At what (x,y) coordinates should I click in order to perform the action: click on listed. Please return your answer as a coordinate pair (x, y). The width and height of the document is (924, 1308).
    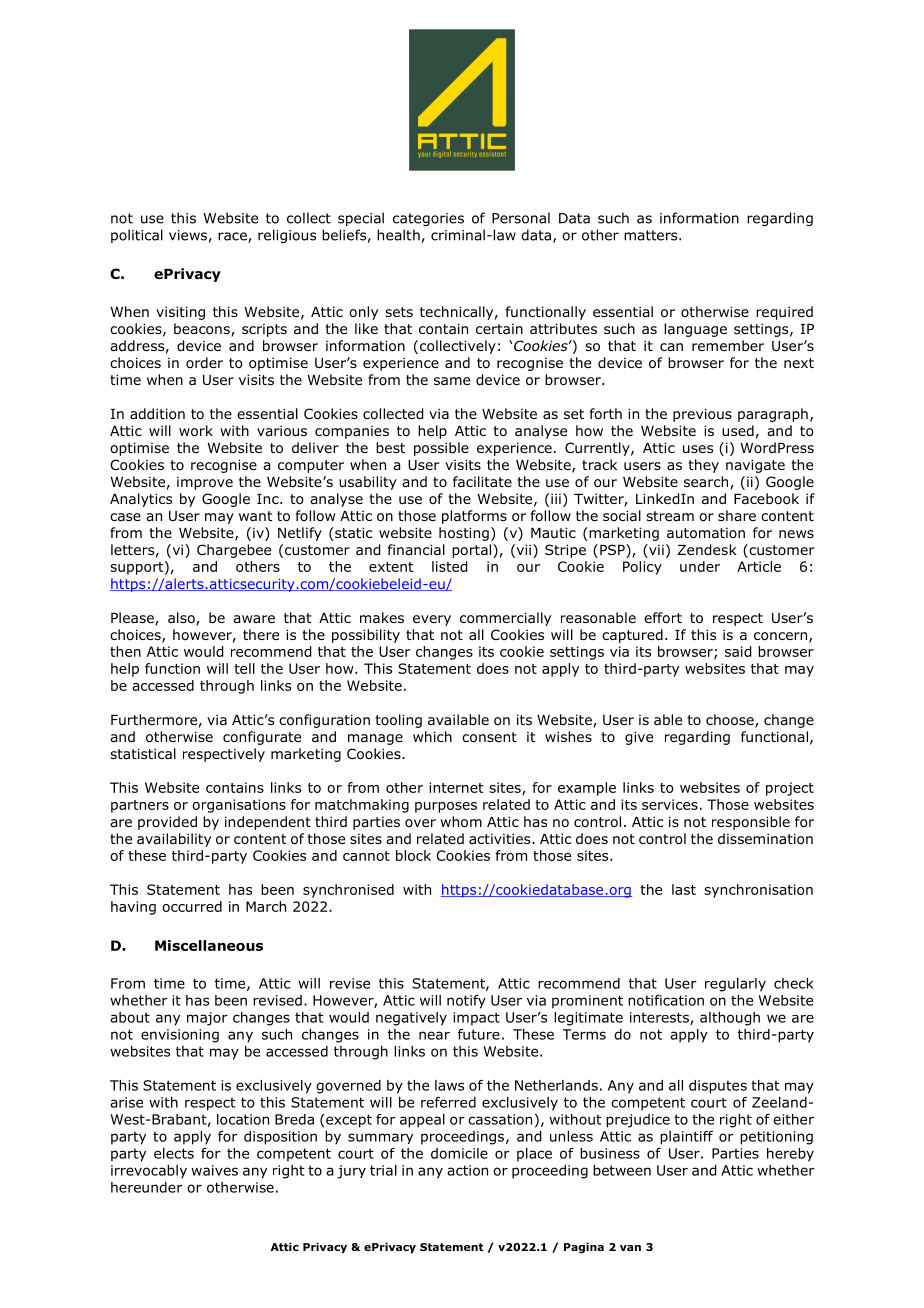
    Looking at the image, I should click on (449, 566).
